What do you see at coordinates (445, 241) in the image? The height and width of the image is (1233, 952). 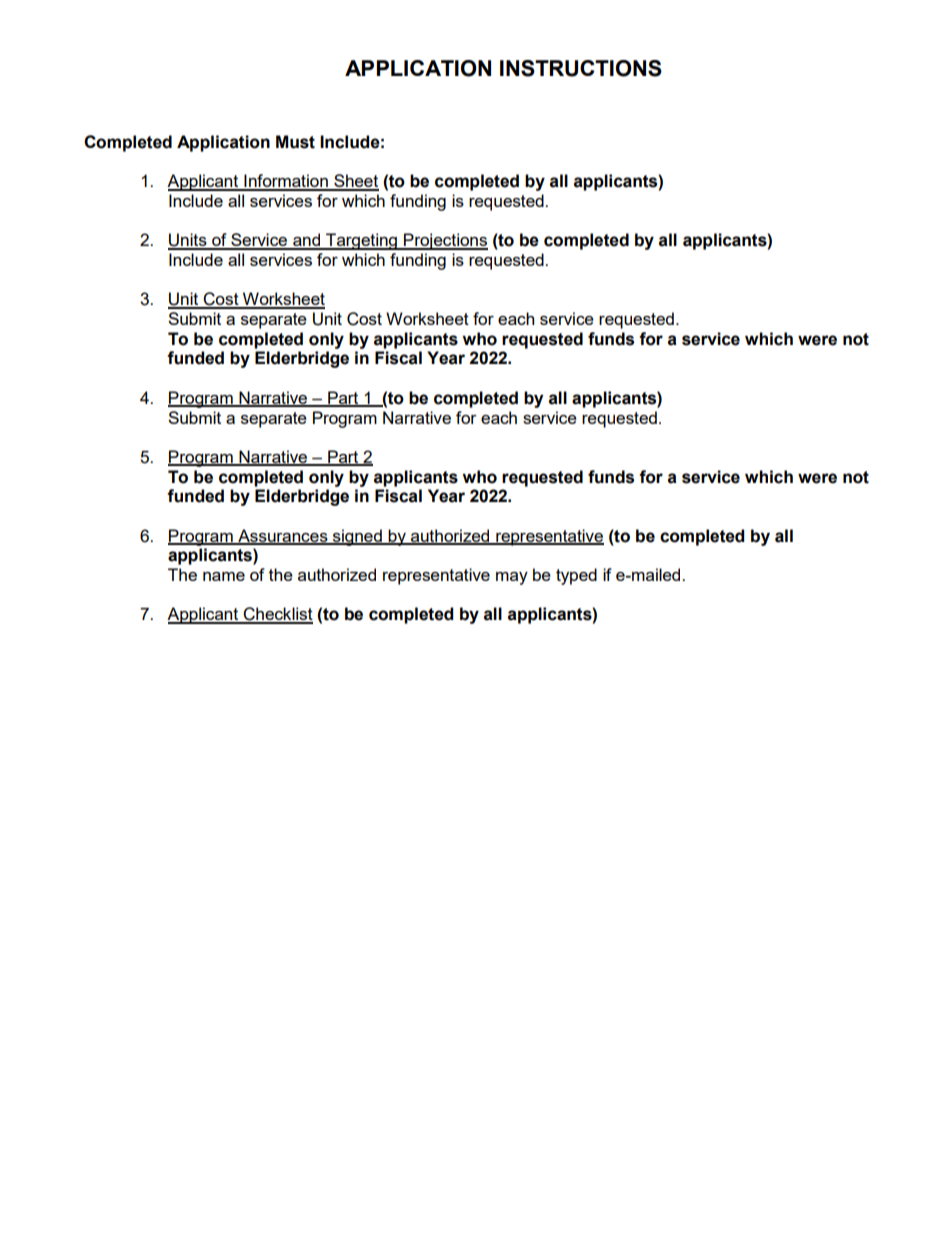 I see `Projections` at bounding box center [445, 241].
